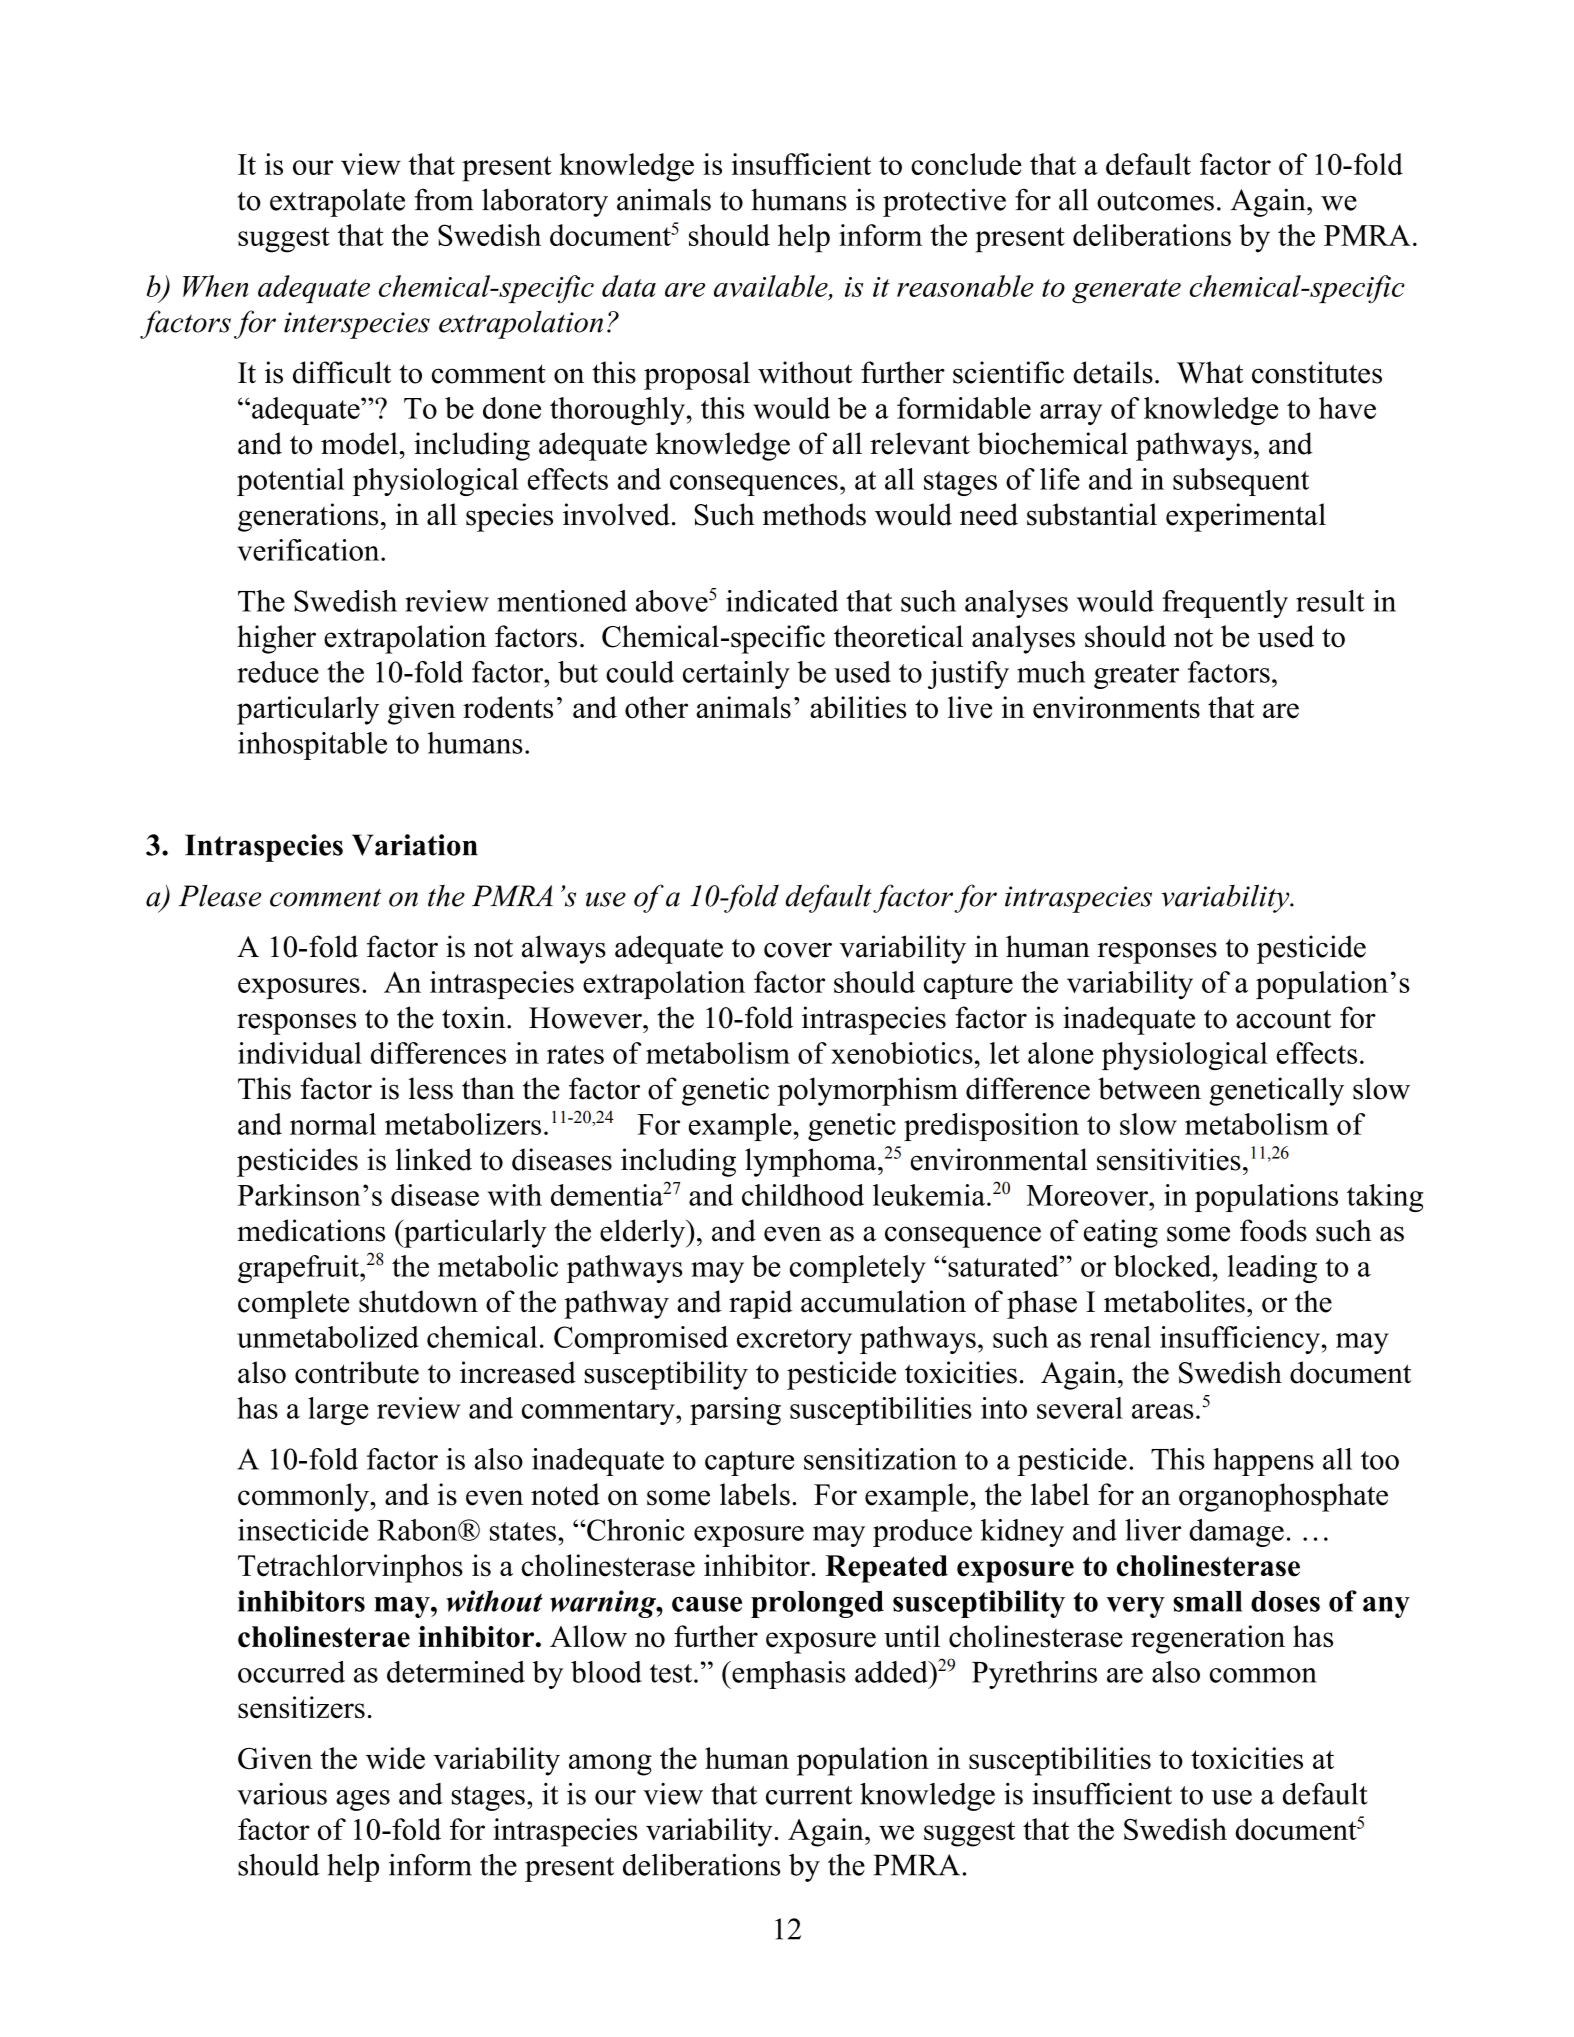 The width and height of the screenshot is (1574, 2037). Describe the element at coordinates (337, 202) in the screenshot. I see `extrapolate` at that location.
